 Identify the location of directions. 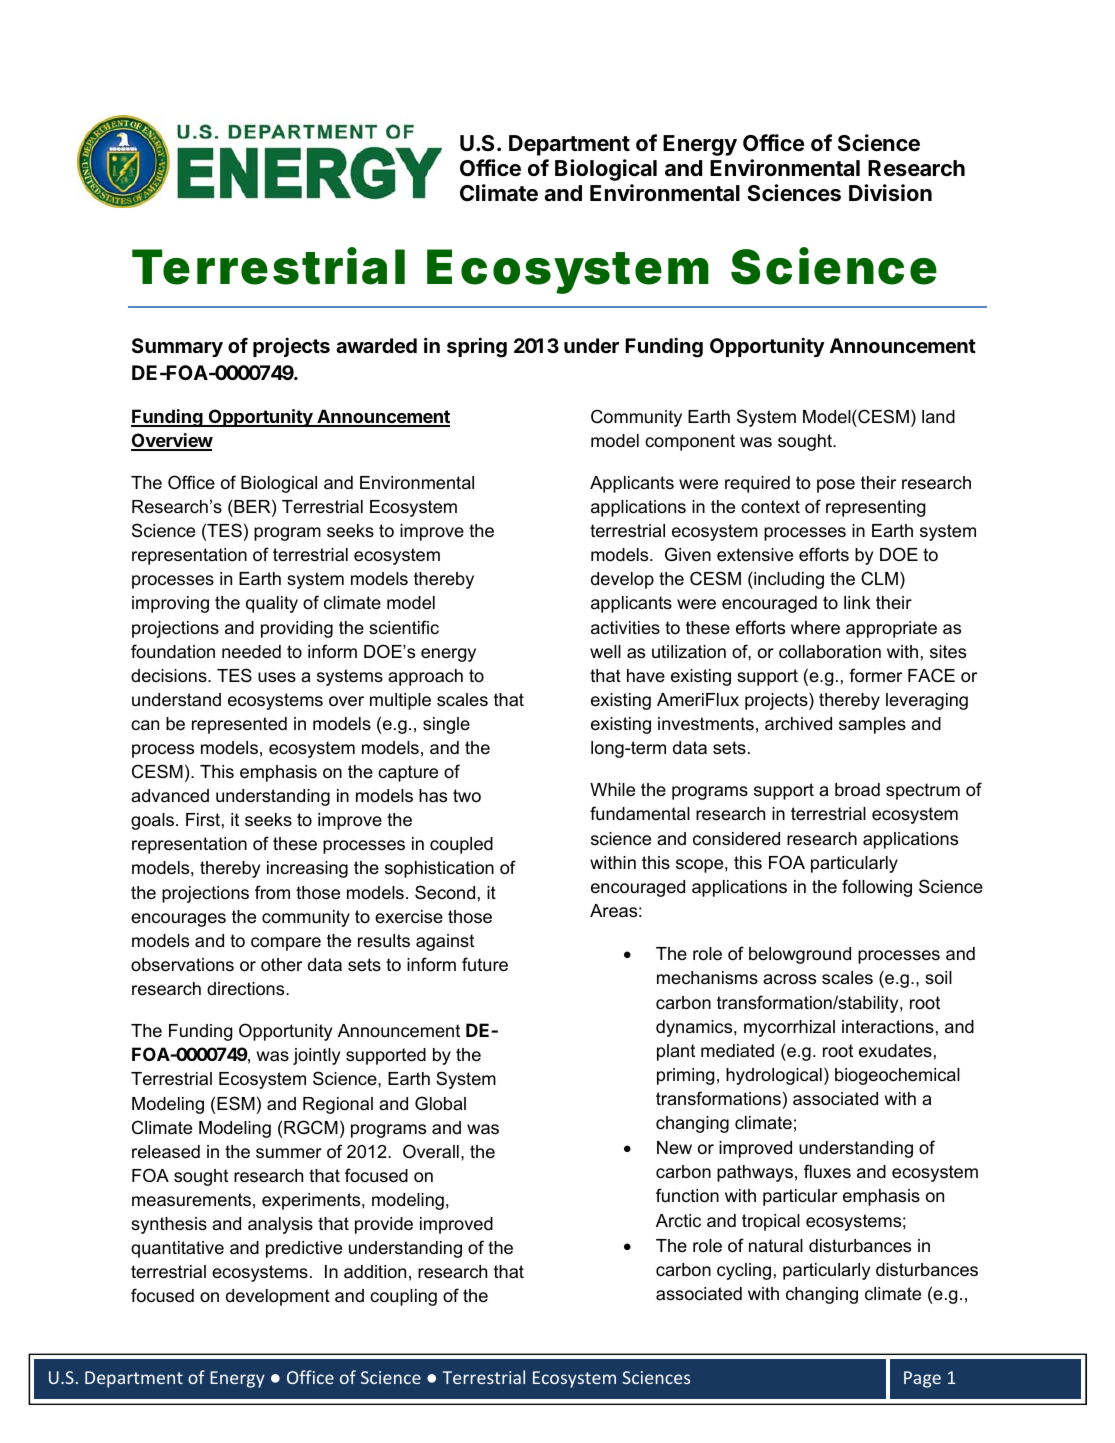
(247, 989).
